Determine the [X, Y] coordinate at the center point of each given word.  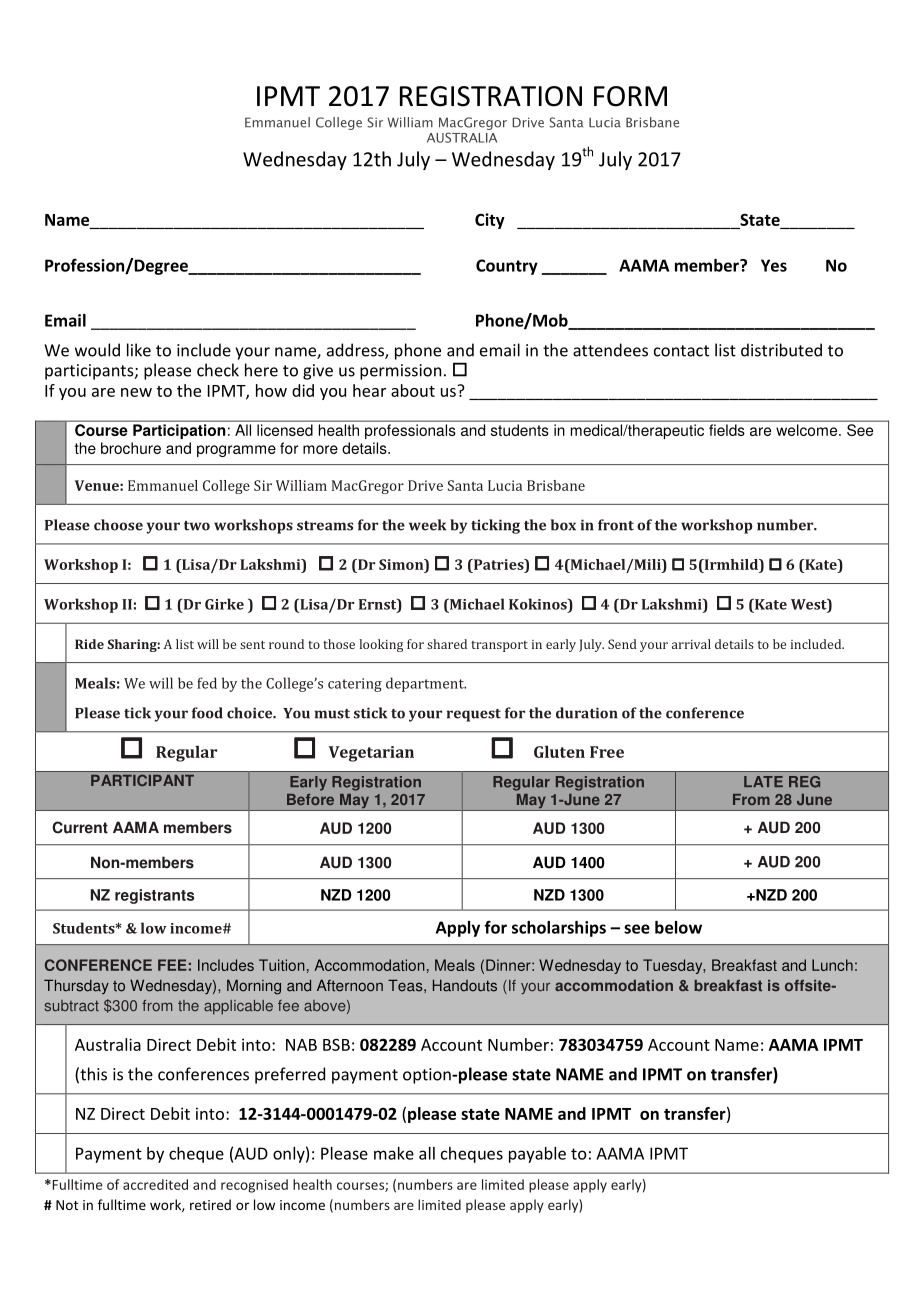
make [394, 1153]
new [136, 392]
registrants [154, 896]
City [490, 221]
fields [726, 430]
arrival [691, 644]
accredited [155, 1184]
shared [447, 644]
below [678, 927]
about [413, 390]
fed [207, 683]
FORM [630, 96]
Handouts [465, 985]
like [139, 350]
